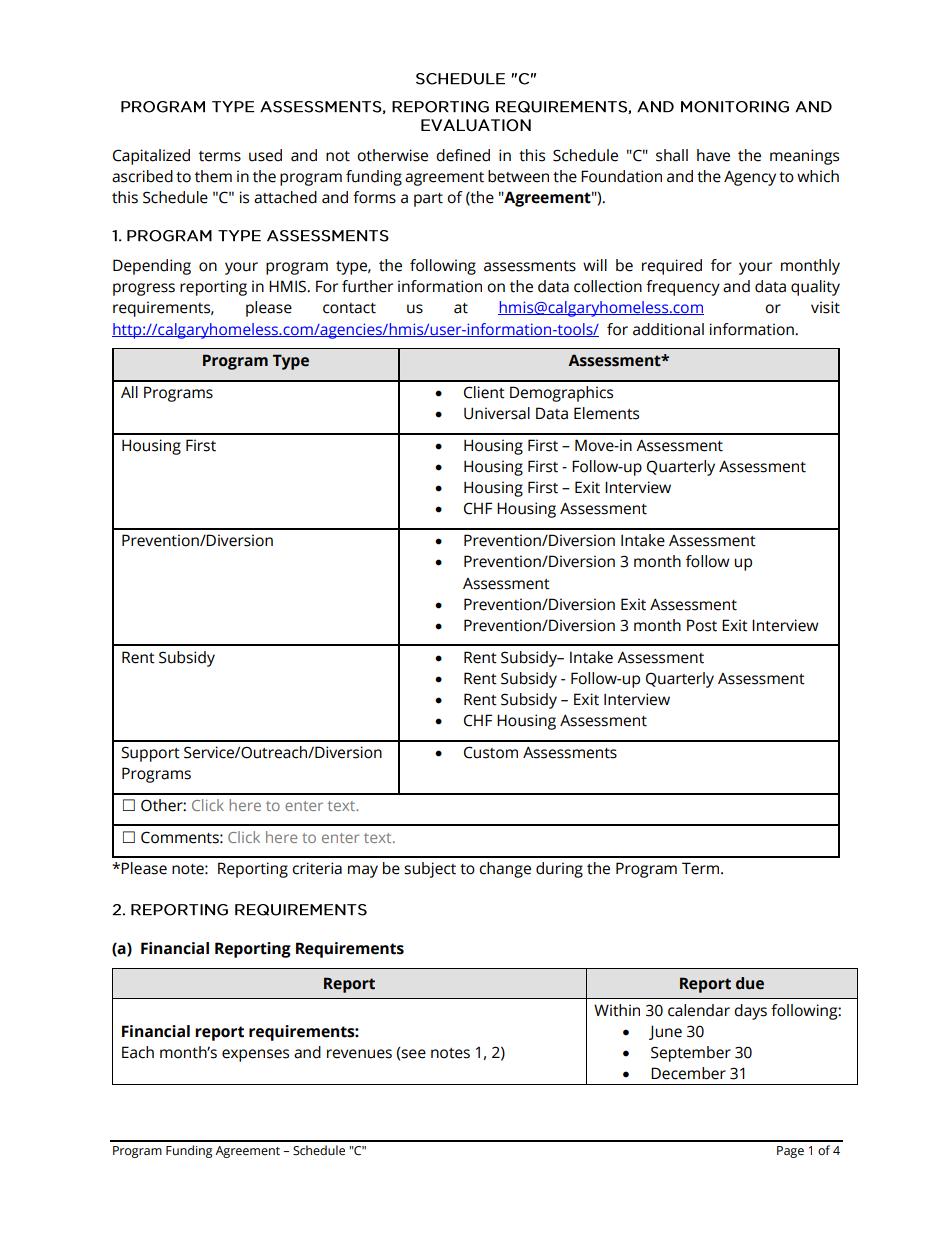  What do you see at coordinates (702, 625) in the image?
I see `Post` at bounding box center [702, 625].
